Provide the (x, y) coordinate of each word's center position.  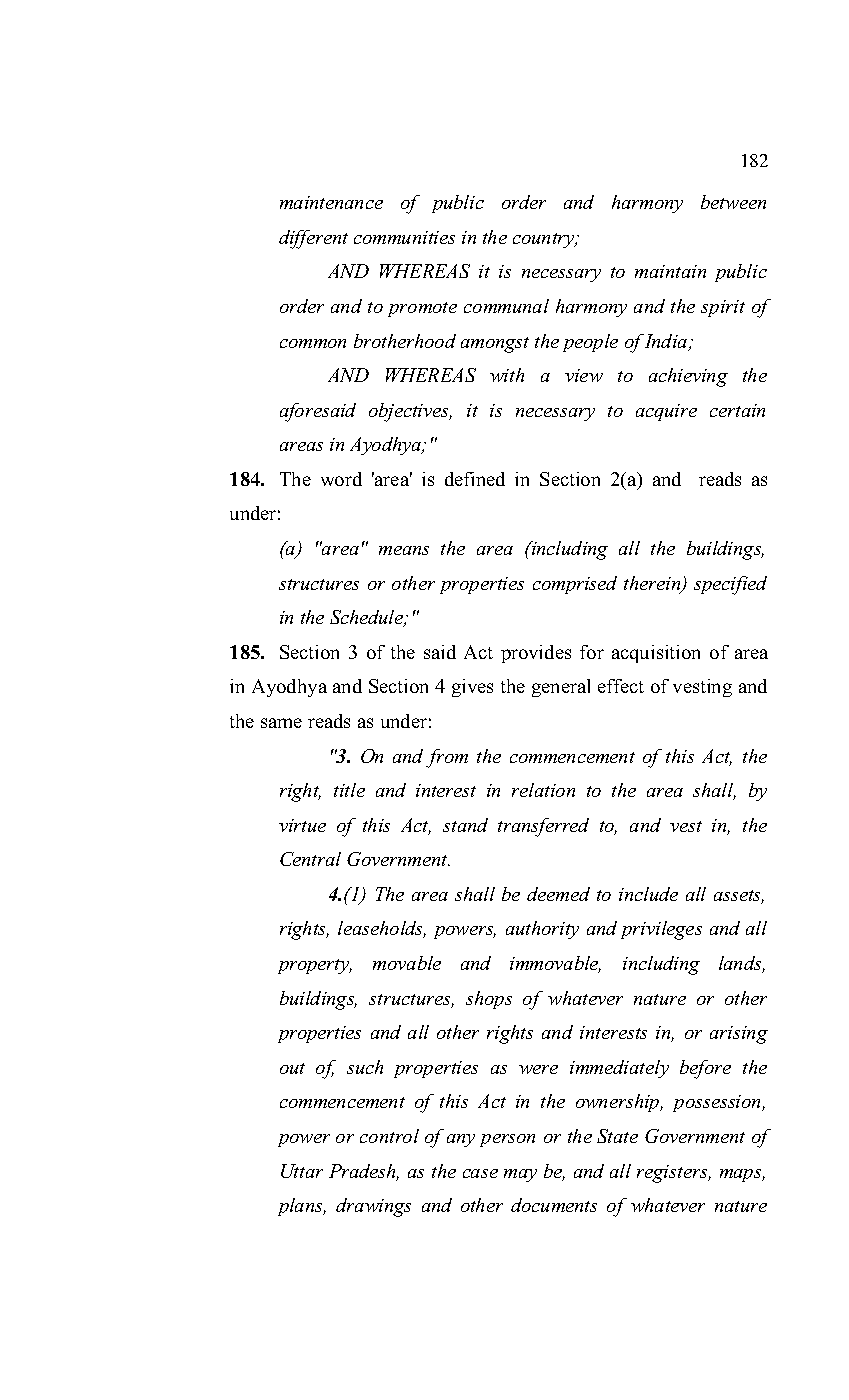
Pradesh (364, 1172)
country (545, 240)
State (617, 1136)
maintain (670, 271)
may (520, 1175)
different (313, 239)
